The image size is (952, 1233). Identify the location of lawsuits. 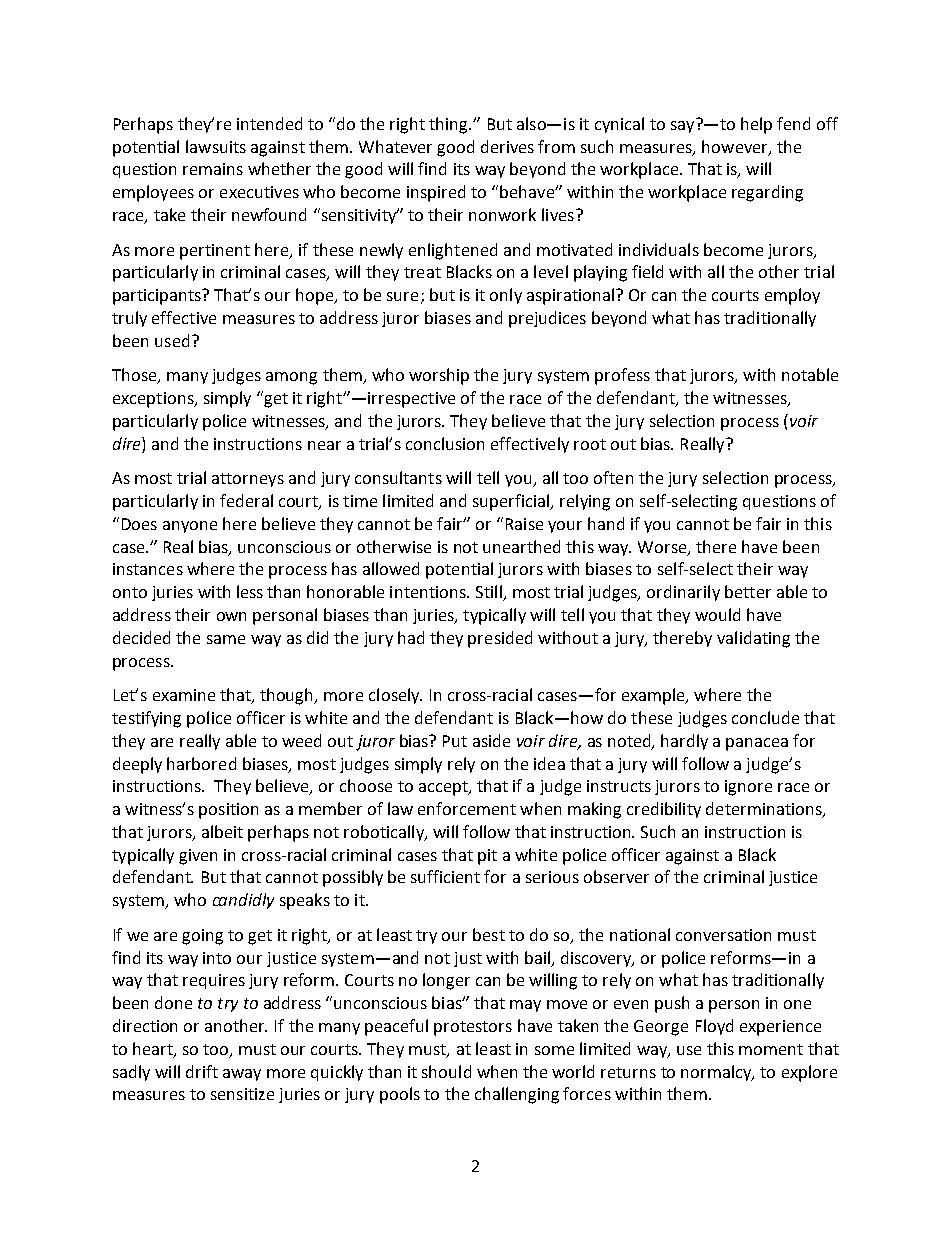
(216, 146).
